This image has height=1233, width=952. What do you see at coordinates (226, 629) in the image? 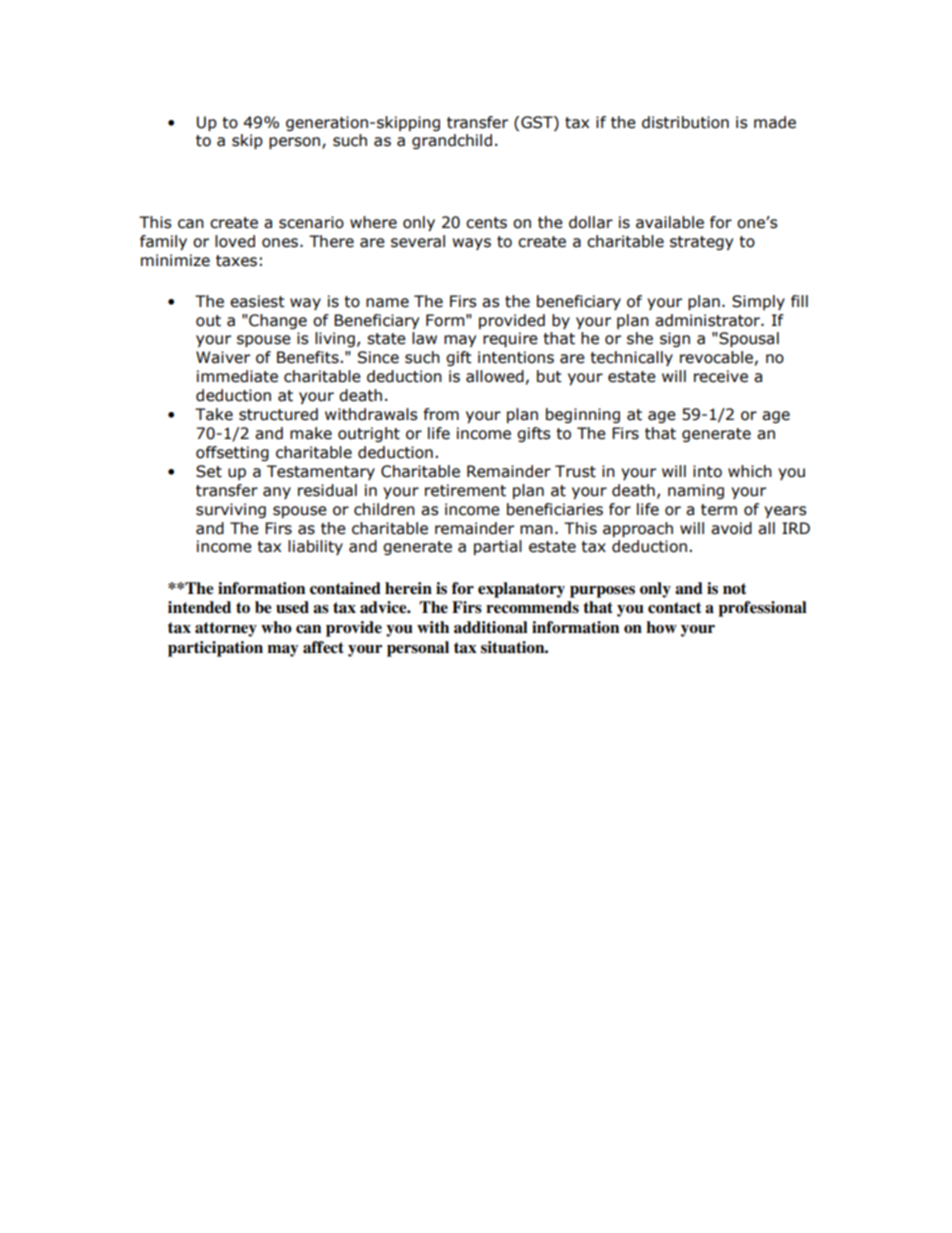
I see `attorney` at bounding box center [226, 629].
